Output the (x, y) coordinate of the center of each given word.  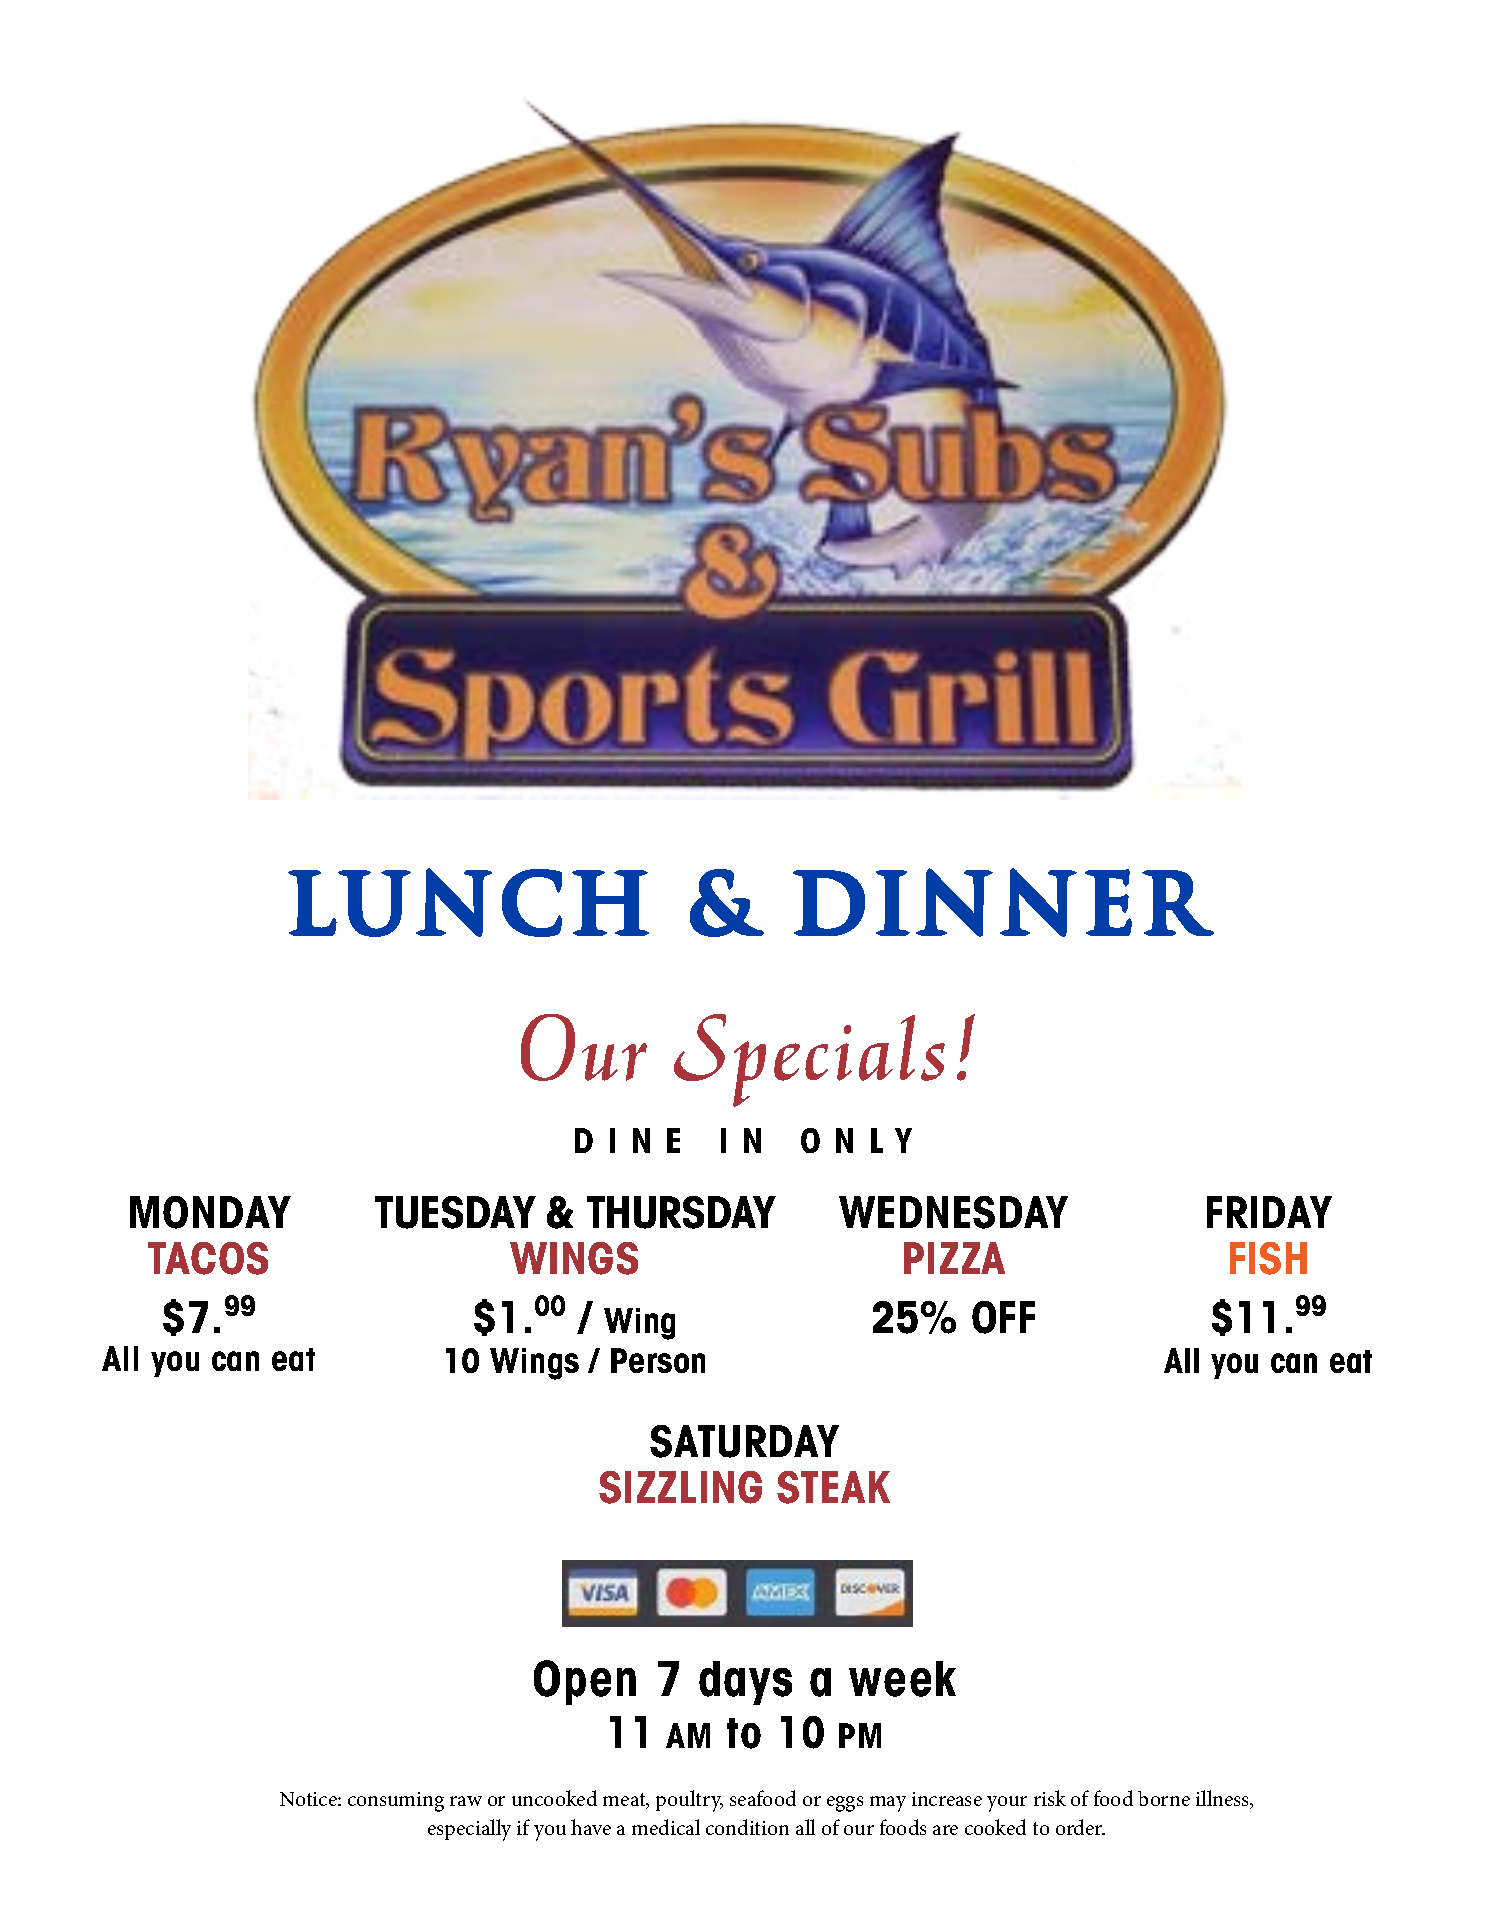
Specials (809, 1060)
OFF (1003, 1317)
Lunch (468, 902)
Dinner (1003, 902)
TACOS (208, 1258)
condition (747, 1827)
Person (658, 1360)
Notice (309, 1799)
